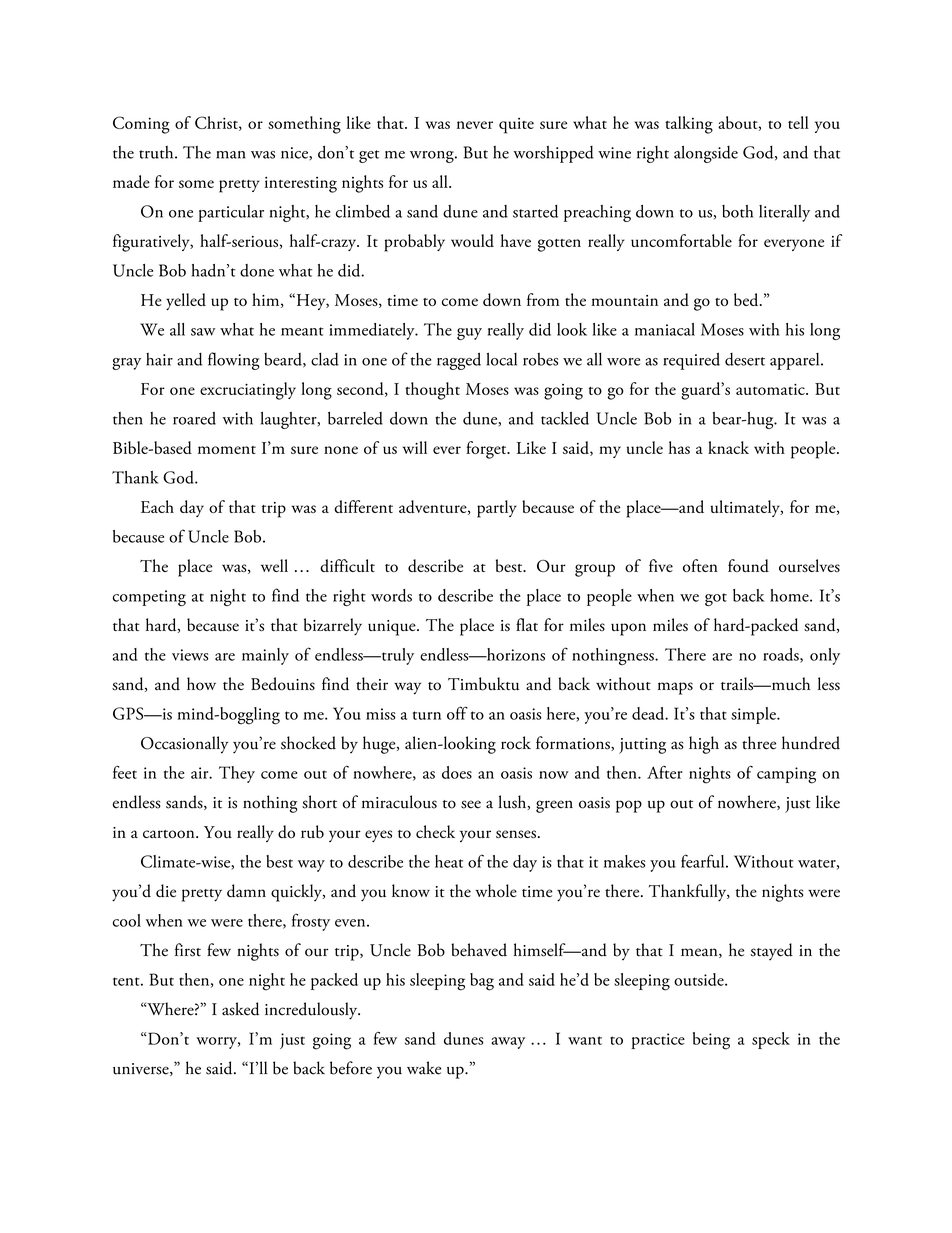  I want to click on quite, so click(516, 126).
